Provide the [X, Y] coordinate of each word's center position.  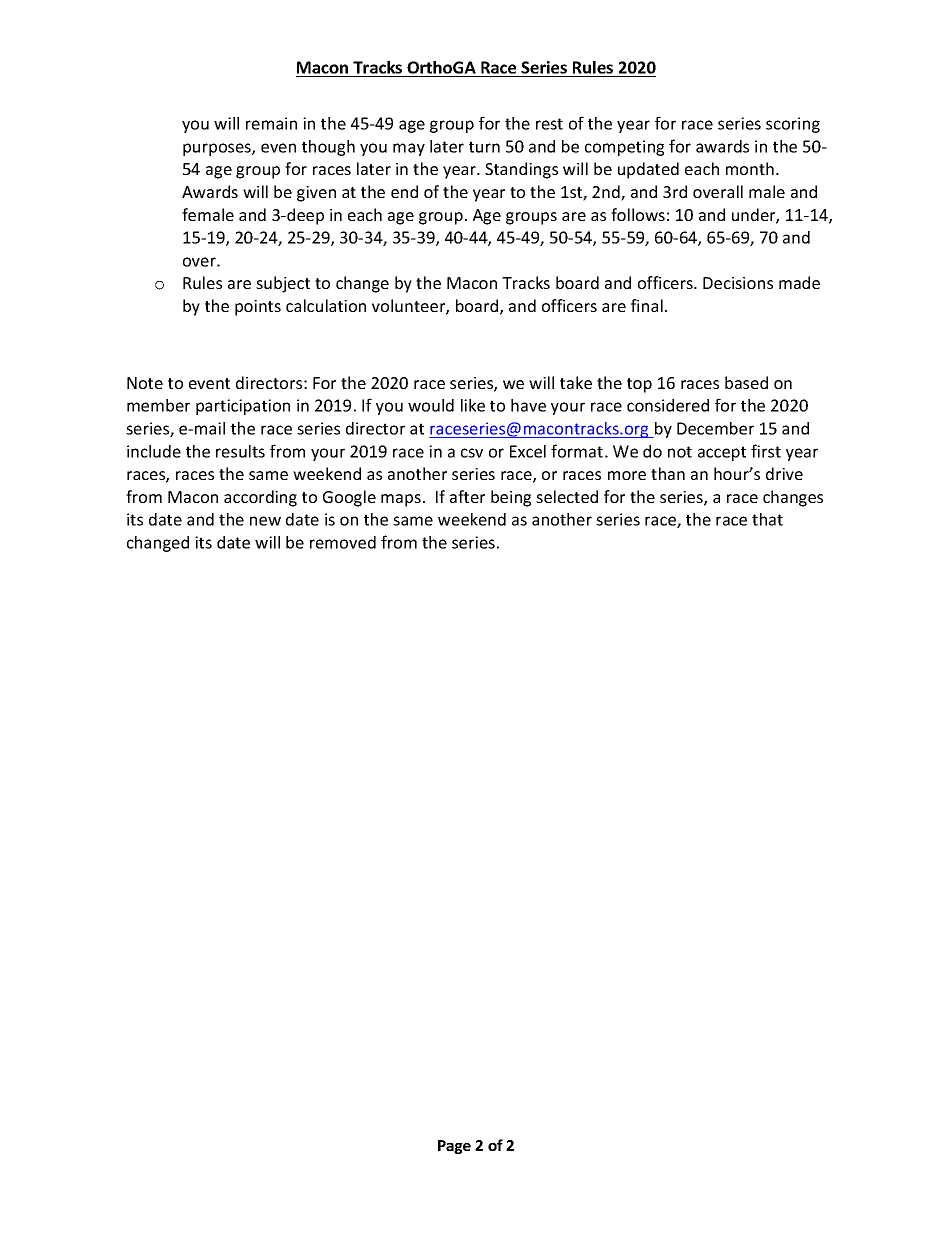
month [750, 168]
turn [484, 147]
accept [722, 453]
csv [472, 453]
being [511, 498]
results [240, 451]
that [767, 519]
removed [343, 542]
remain [271, 123]
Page [454, 1147]
